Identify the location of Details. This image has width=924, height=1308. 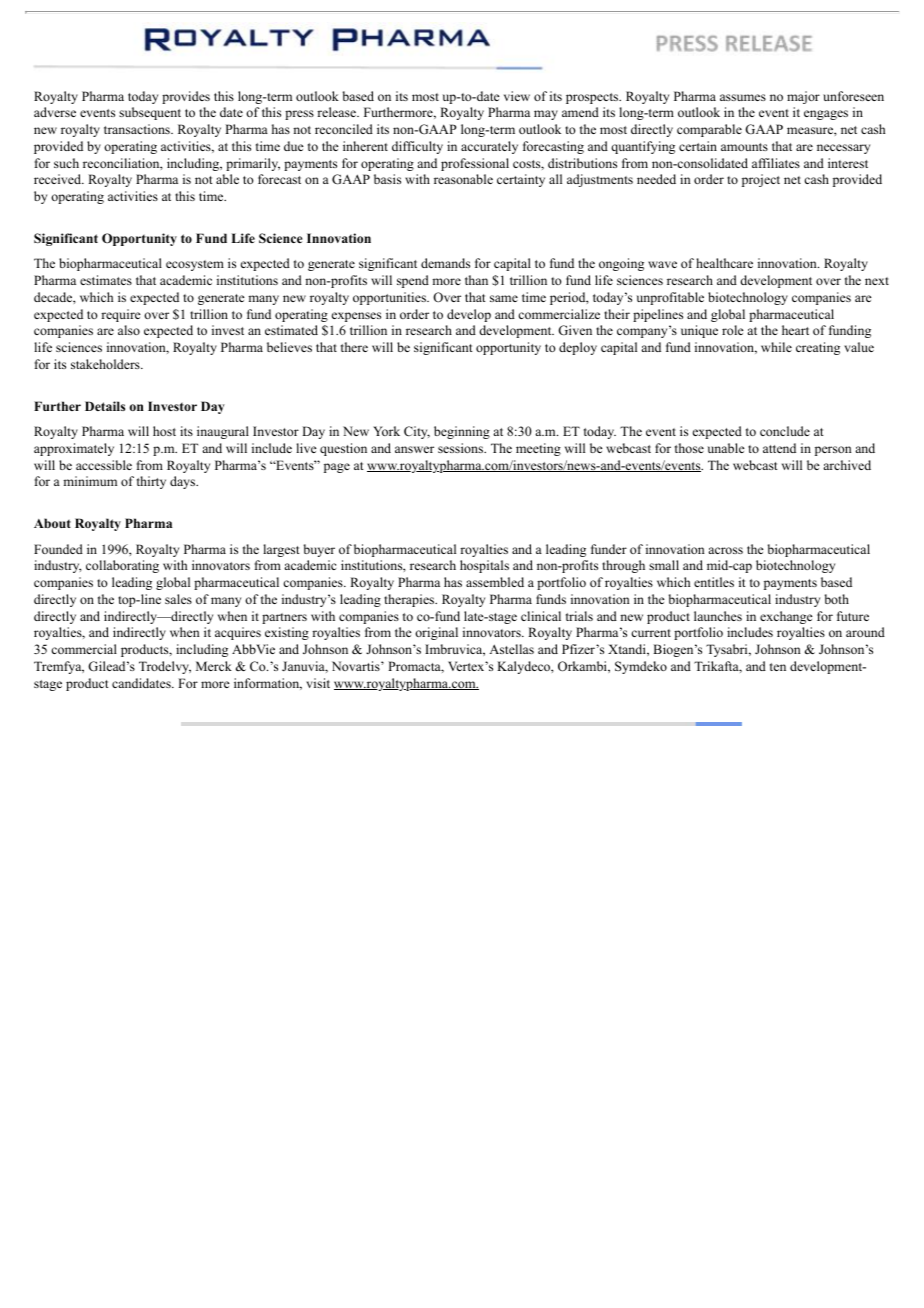
(105, 406).
